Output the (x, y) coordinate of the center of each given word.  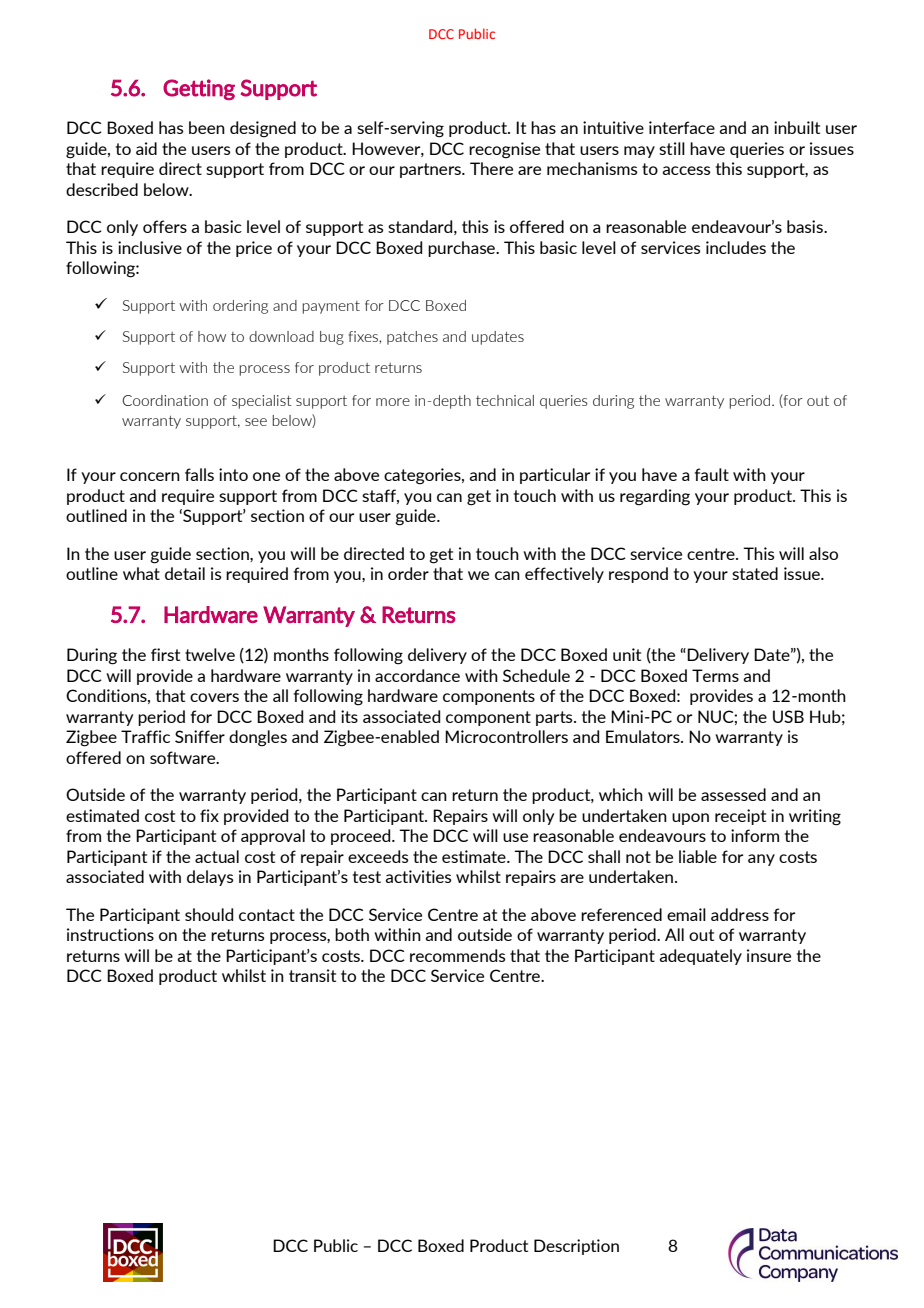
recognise (504, 150)
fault (711, 474)
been (207, 127)
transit (312, 975)
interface (682, 127)
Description (576, 1247)
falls (199, 474)
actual (217, 856)
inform (755, 835)
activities (418, 876)
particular (555, 476)
